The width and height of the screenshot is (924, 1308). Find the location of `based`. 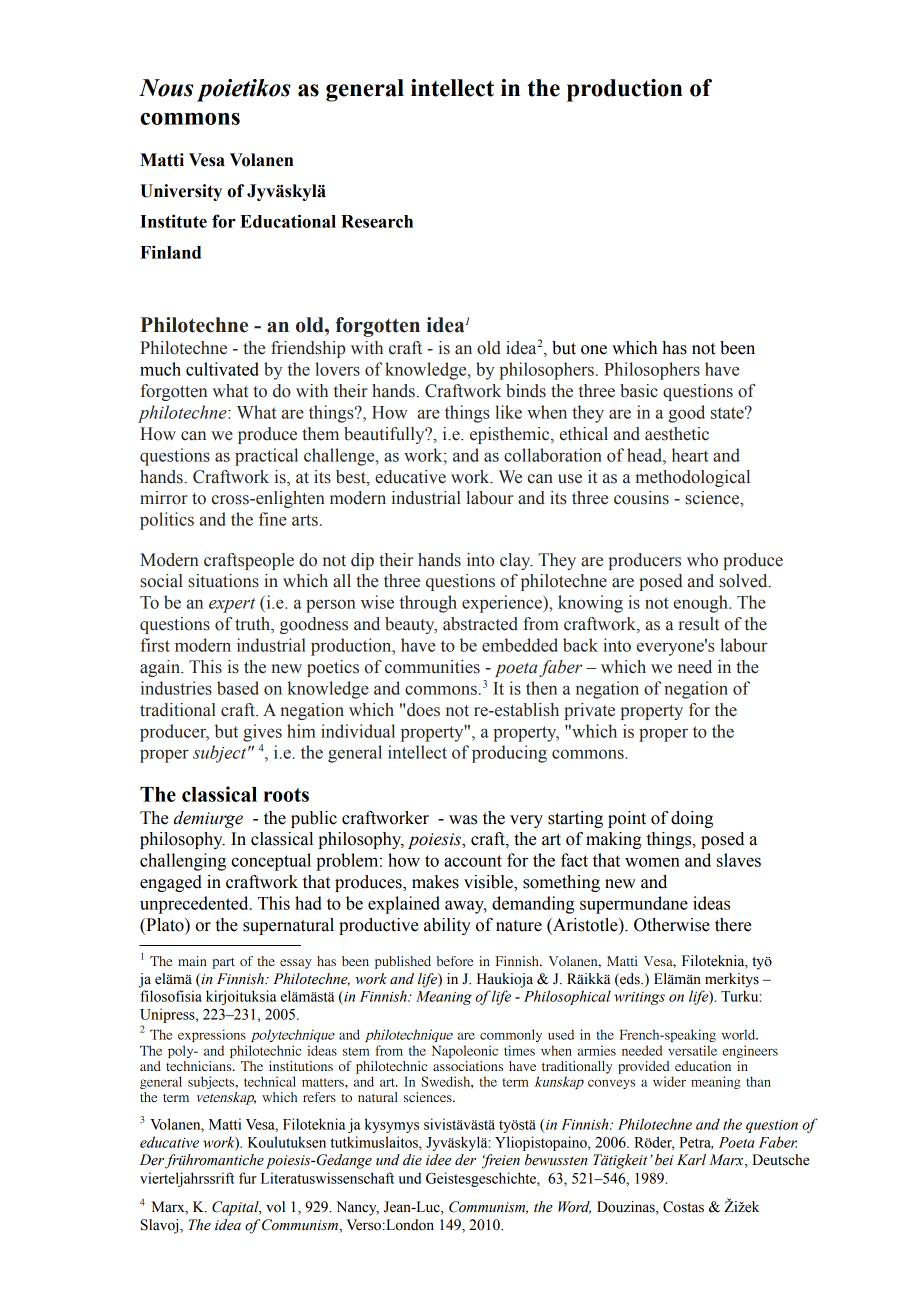

based is located at coordinates (238, 688).
